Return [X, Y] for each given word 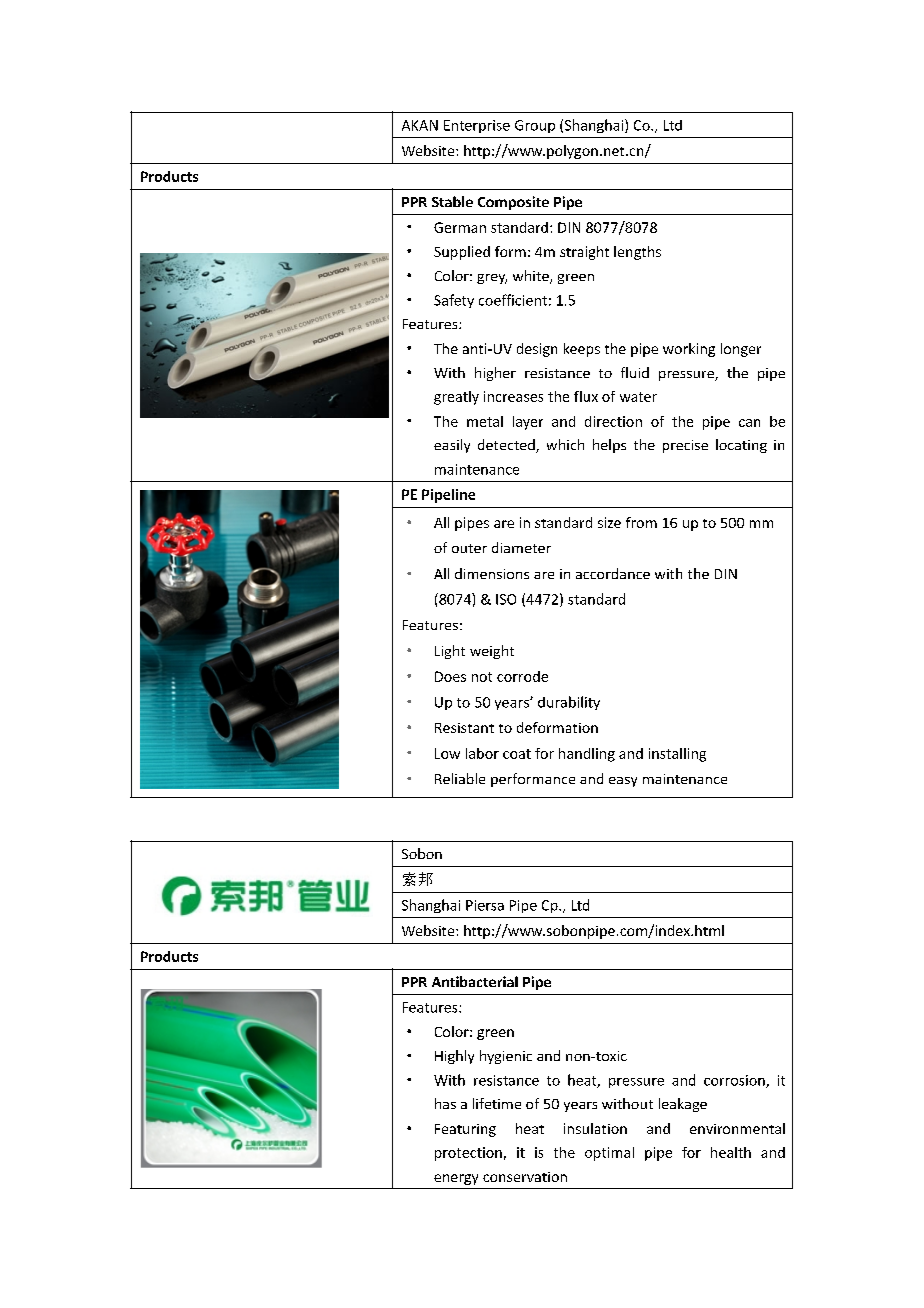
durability [569, 703]
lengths [637, 253]
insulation [595, 1128]
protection [468, 1154]
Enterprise [477, 126]
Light [450, 652]
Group [535, 126]
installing [677, 755]
